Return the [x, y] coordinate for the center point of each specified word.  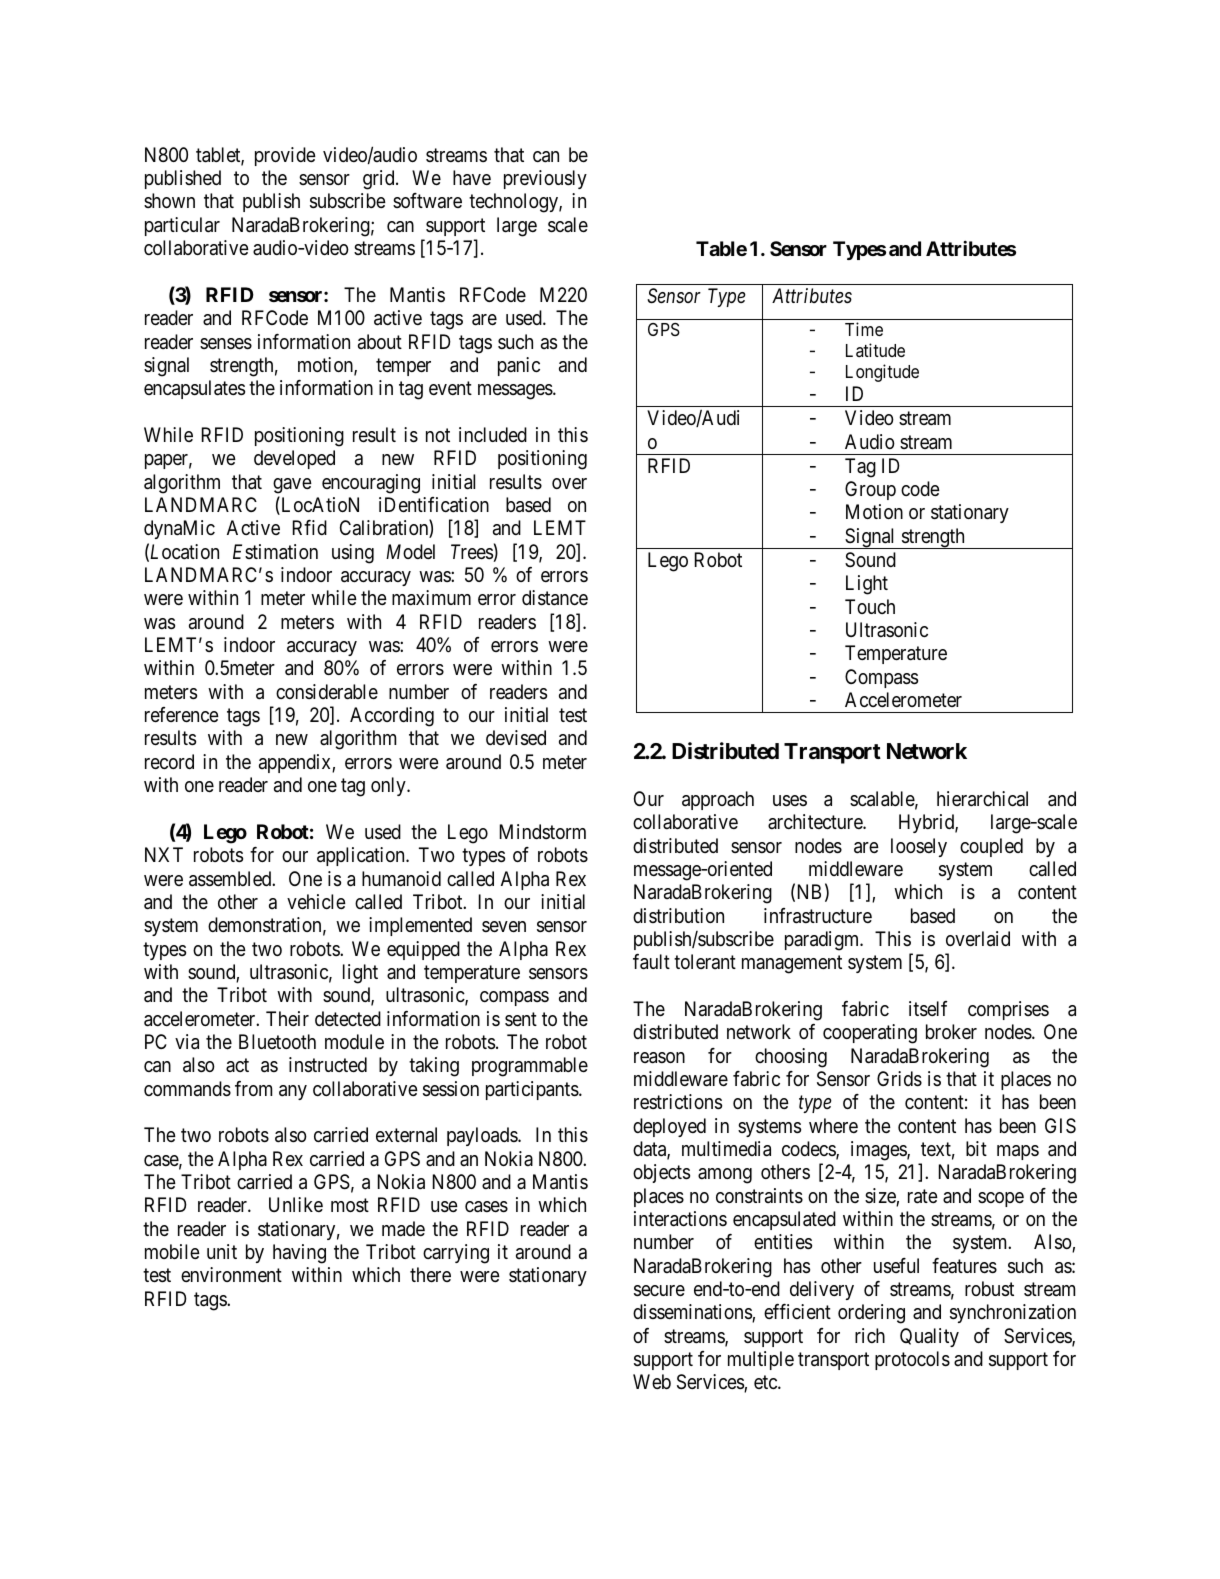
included [493, 435]
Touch [870, 606]
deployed [669, 1127]
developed [294, 459]
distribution [678, 915]
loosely [919, 847]
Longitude [882, 373]
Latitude [875, 350]
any [293, 1092]
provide [285, 156]
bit [976, 1148]
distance [555, 598]
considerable [327, 692]
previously [545, 179]
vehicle [316, 902]
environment [231, 1274]
